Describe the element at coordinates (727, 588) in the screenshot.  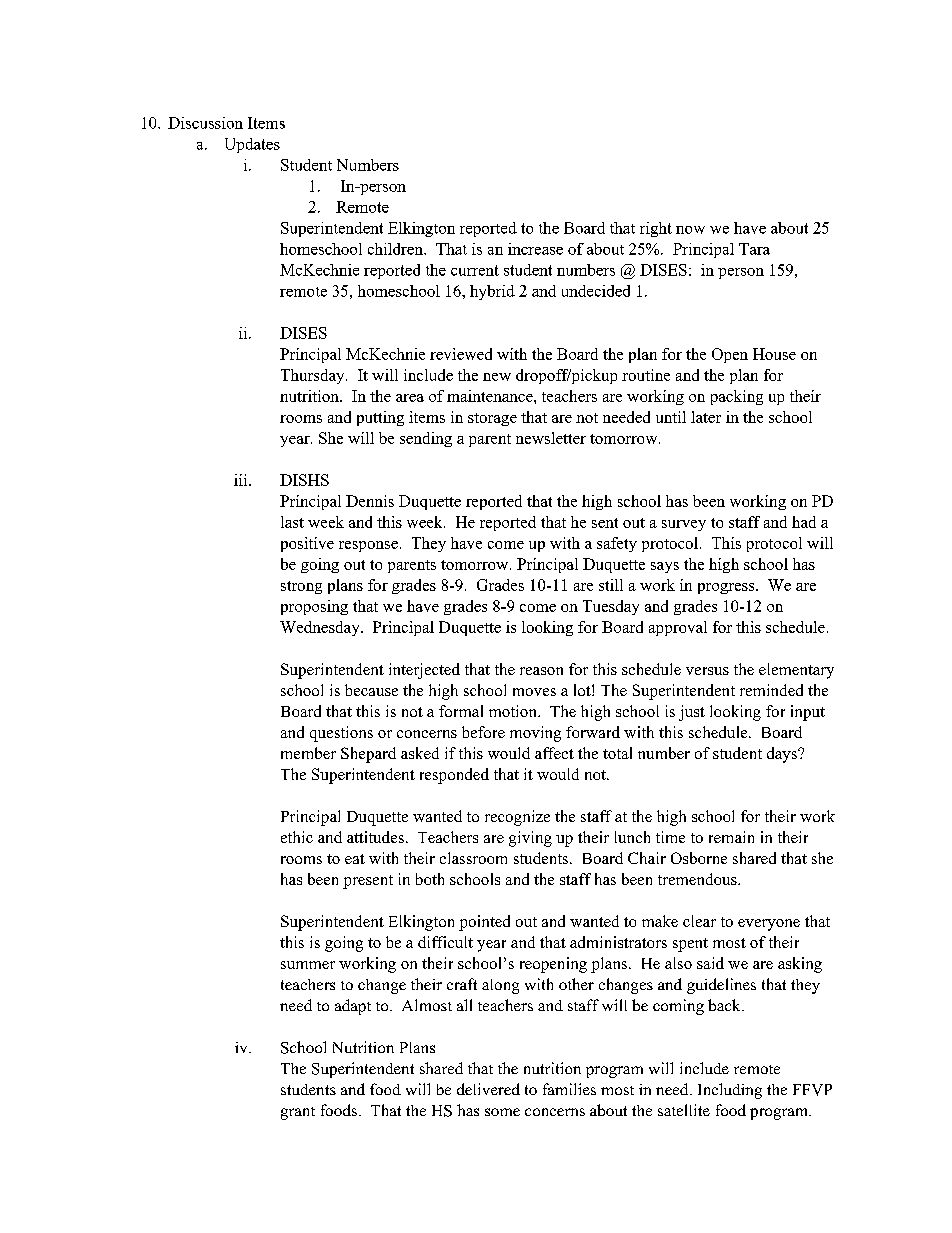
I see `progress` at that location.
